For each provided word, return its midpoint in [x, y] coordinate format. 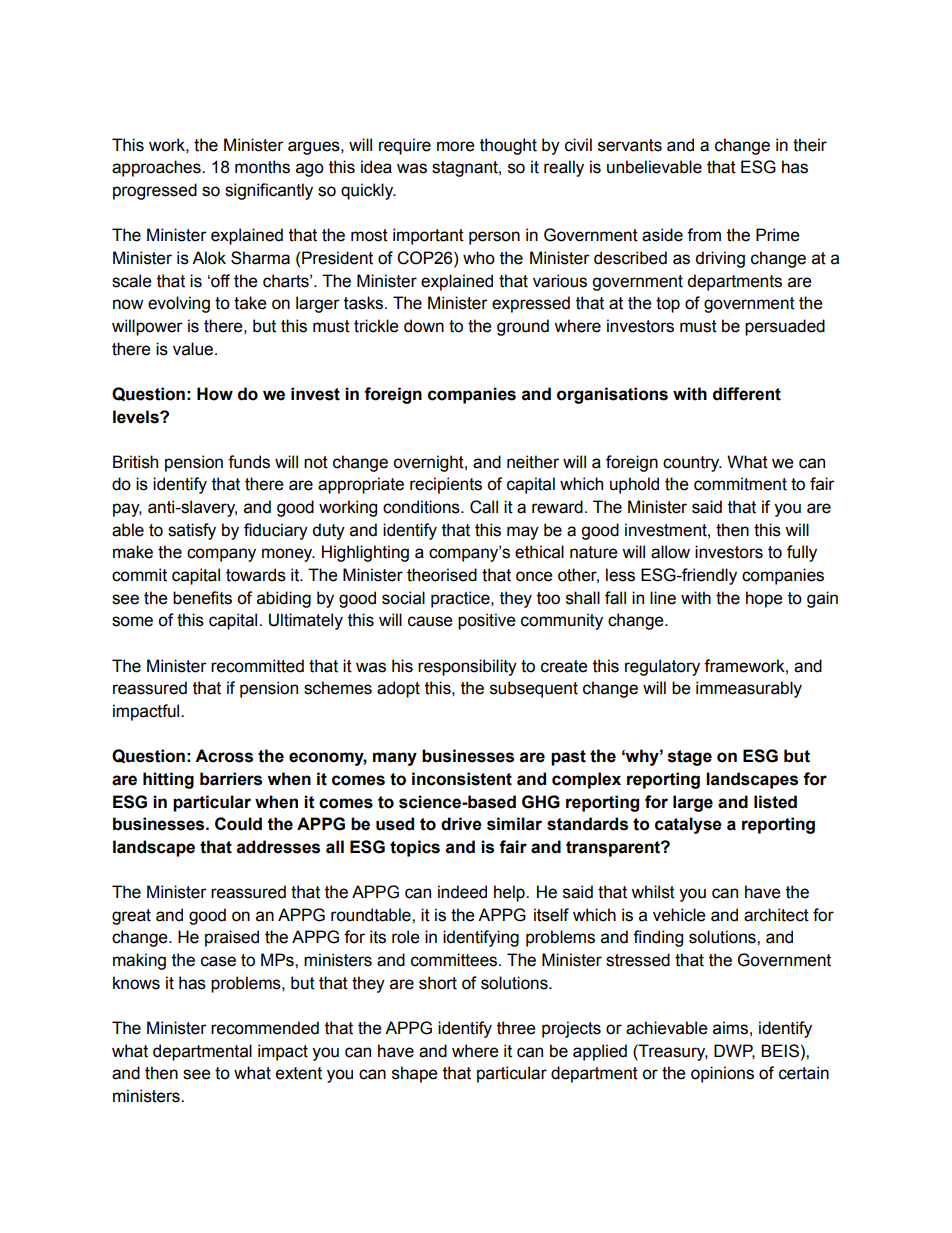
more [456, 146]
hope [764, 599]
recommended [265, 1028]
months [262, 167]
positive [487, 621]
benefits [202, 598]
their [810, 145]
